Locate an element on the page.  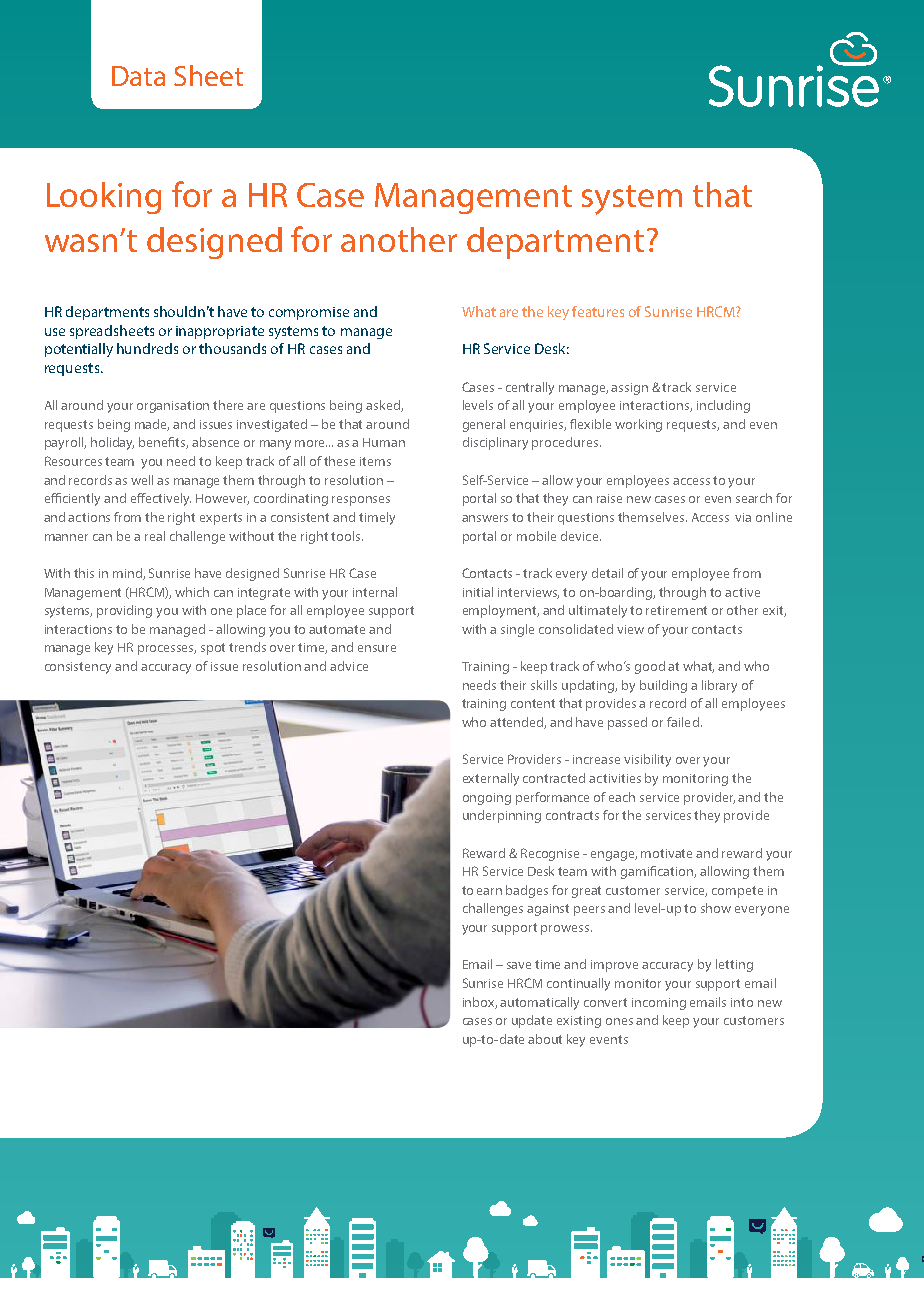
Data is located at coordinates (138, 76).
